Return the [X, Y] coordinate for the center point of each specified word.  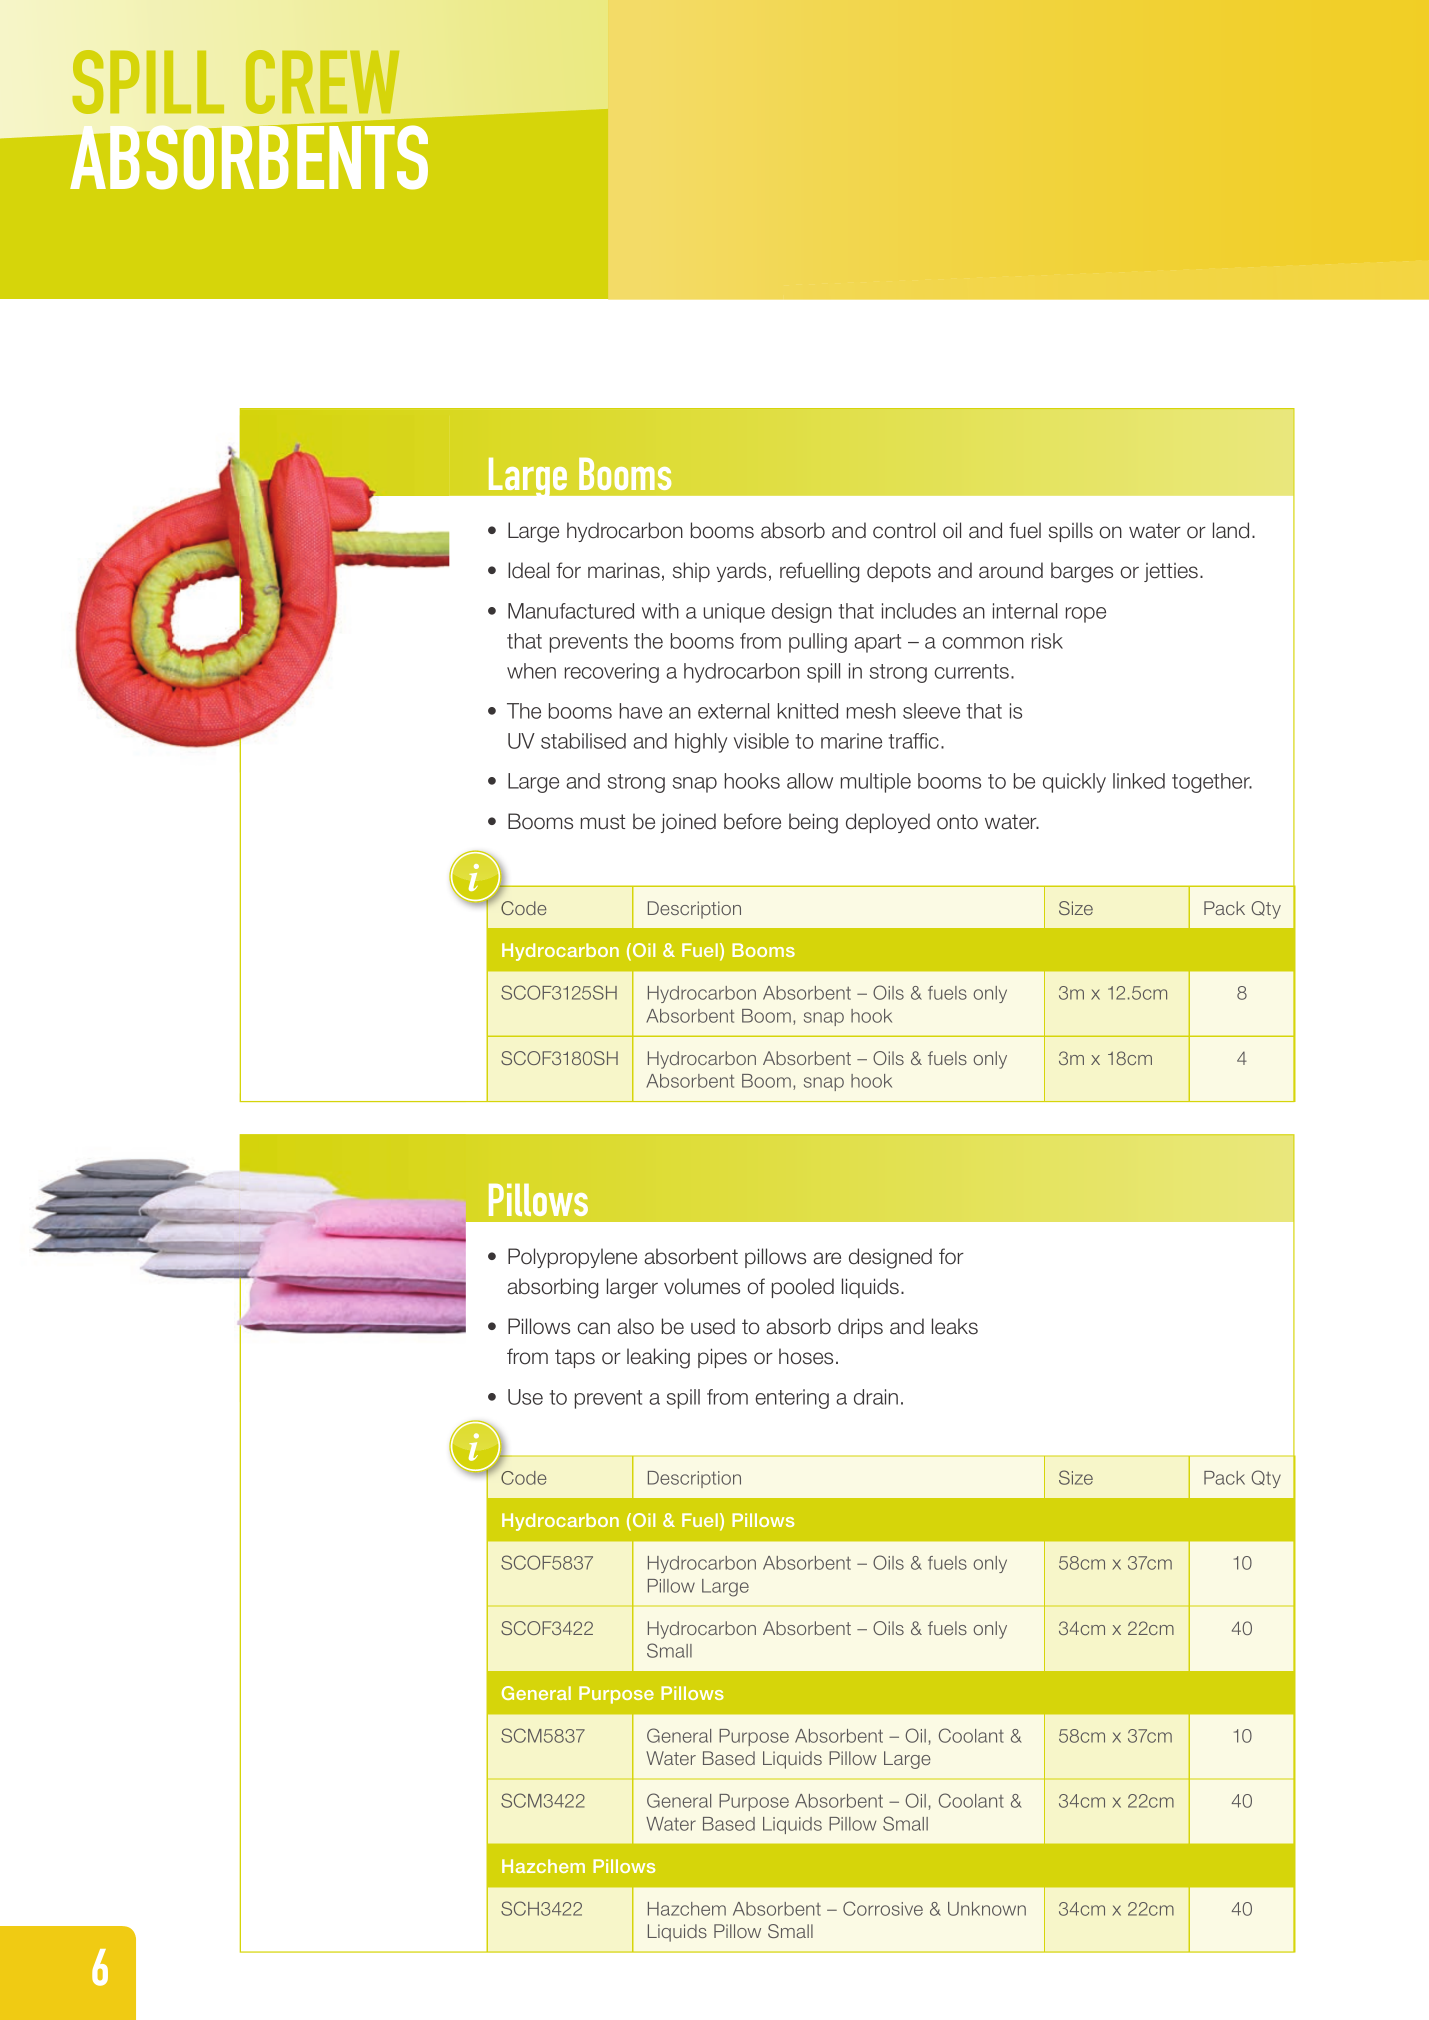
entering [792, 1399]
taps [575, 1358]
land [1231, 530]
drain [876, 1397]
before [752, 821]
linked [1139, 781]
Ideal [528, 570]
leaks [955, 1326]
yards [741, 572]
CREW [322, 82]
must [603, 822]
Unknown [987, 1909]
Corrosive [883, 1908]
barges [1082, 572]
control [904, 530]
